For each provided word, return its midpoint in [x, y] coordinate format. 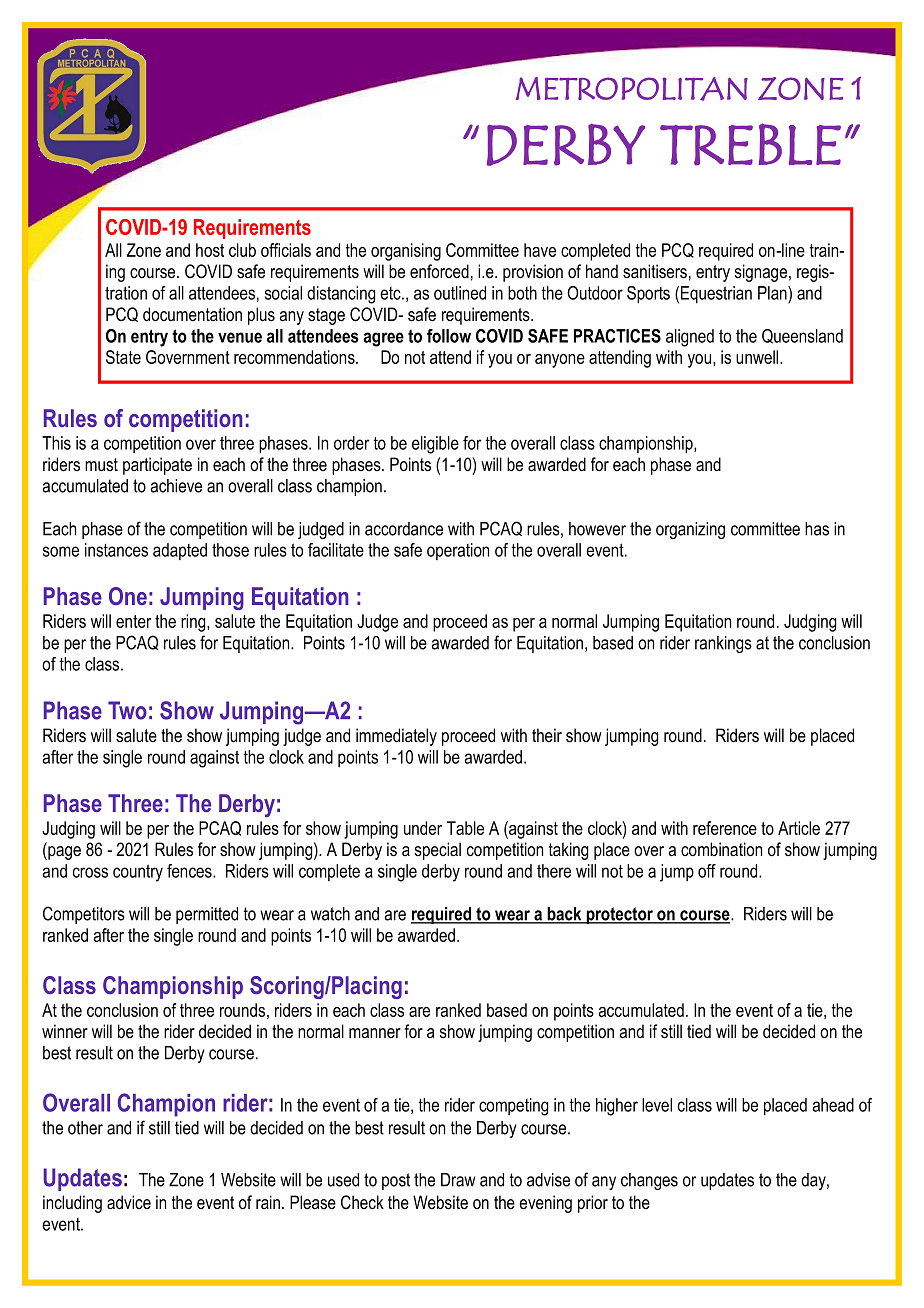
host [210, 250]
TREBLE [750, 144]
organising [406, 252]
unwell [758, 357]
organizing [690, 530]
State [123, 357]
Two [127, 710]
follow [449, 336]
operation [458, 551]
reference [725, 828]
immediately [396, 737]
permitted [207, 915]
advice [129, 1202]
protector [619, 915]
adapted [180, 551]
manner [375, 1033]
